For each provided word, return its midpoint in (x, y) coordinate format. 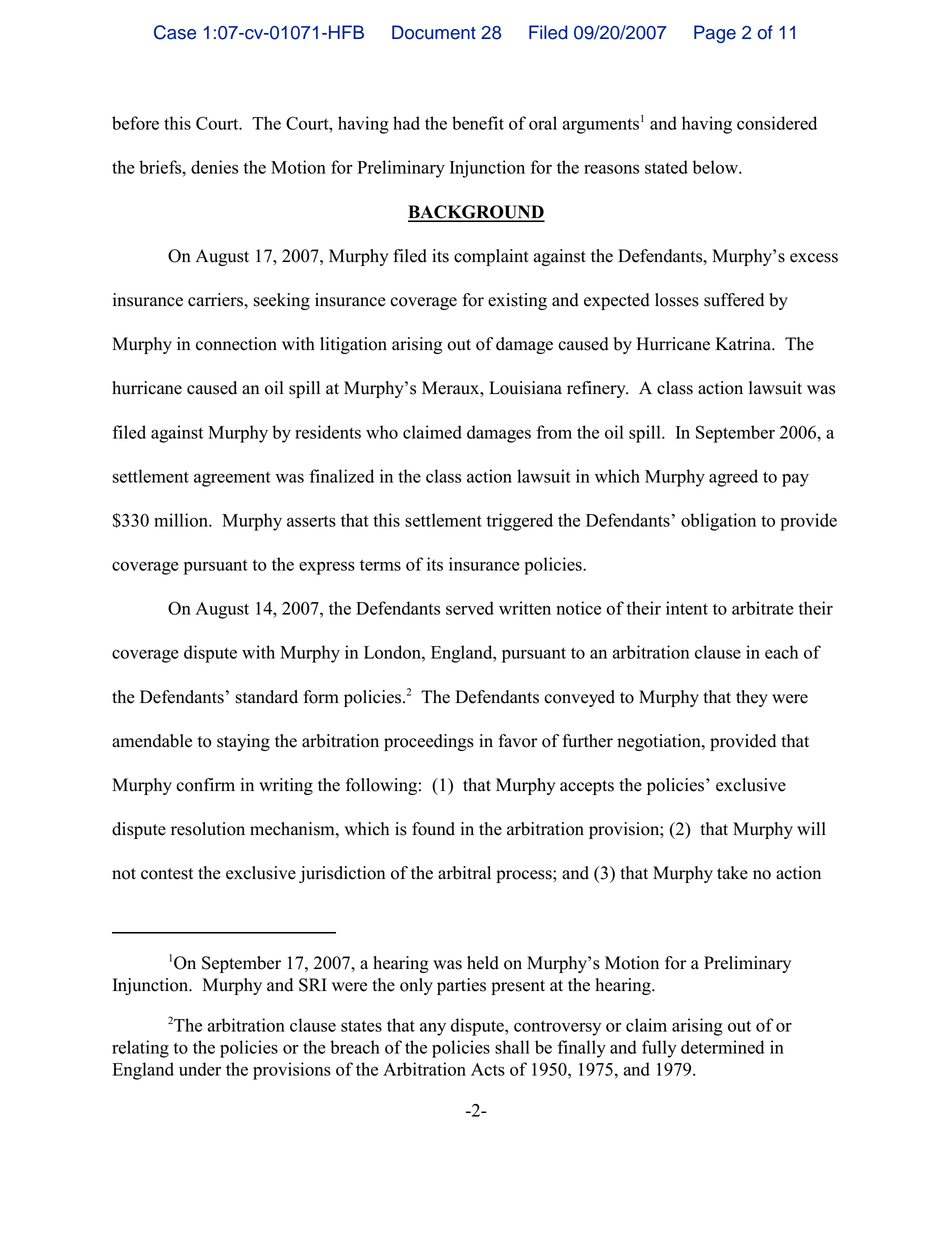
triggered (519, 522)
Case (175, 32)
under (200, 1069)
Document (434, 32)
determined (722, 1047)
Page (715, 34)
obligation (718, 522)
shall (512, 1047)
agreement (232, 479)
